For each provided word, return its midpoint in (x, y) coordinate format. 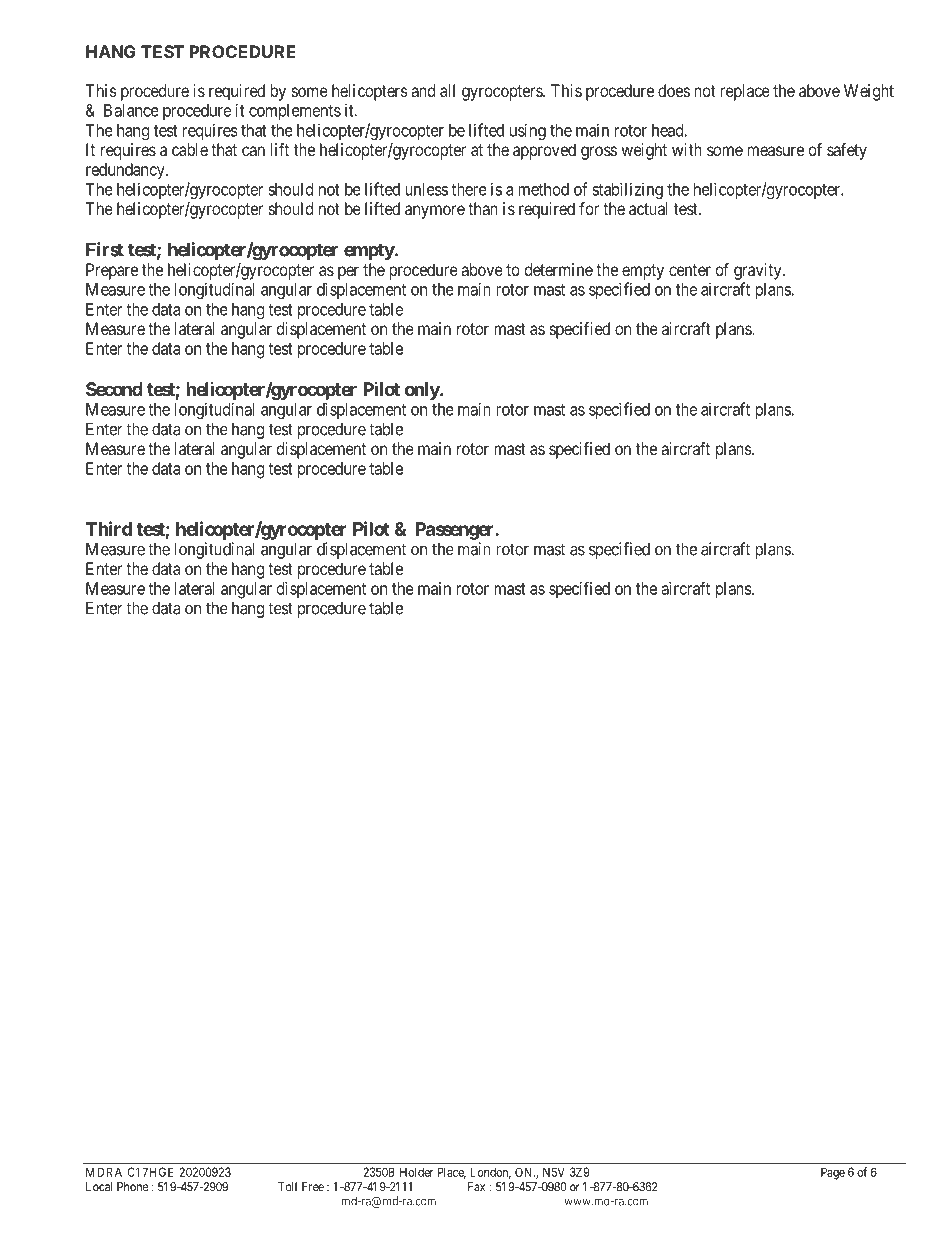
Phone (132, 1187)
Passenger (455, 531)
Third (109, 528)
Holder (416, 1172)
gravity (759, 271)
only (423, 391)
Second (114, 389)
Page (833, 1173)
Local (99, 1187)
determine (559, 269)
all (447, 90)
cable (190, 149)
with (687, 149)
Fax (476, 1187)
